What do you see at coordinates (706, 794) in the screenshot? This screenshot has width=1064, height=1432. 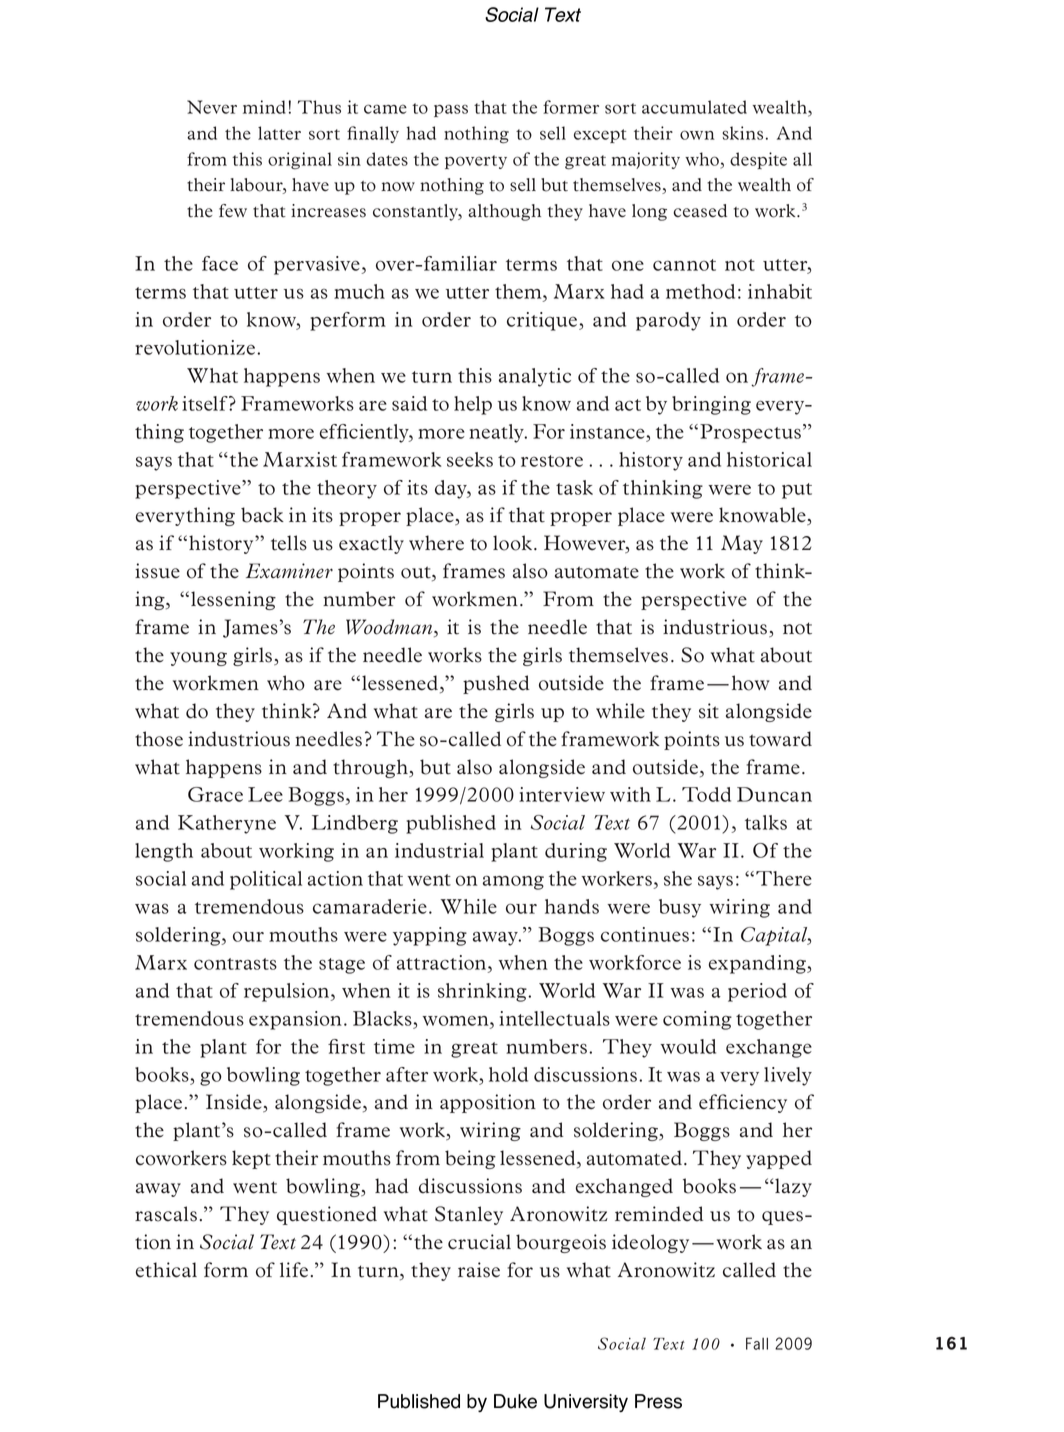 I see `Todd` at bounding box center [706, 794].
